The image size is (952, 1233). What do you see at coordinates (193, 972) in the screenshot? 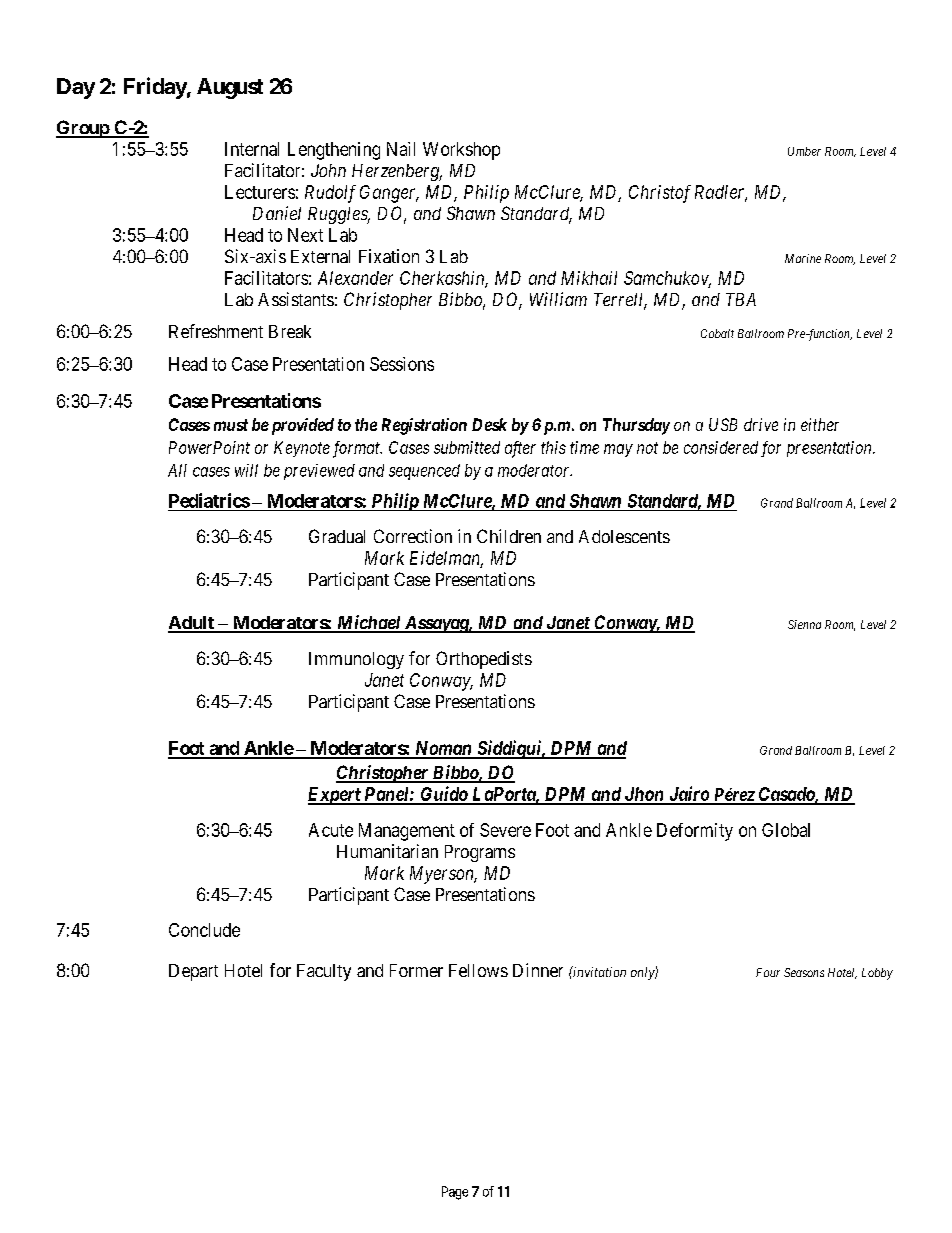
I see `Depart` at bounding box center [193, 972].
